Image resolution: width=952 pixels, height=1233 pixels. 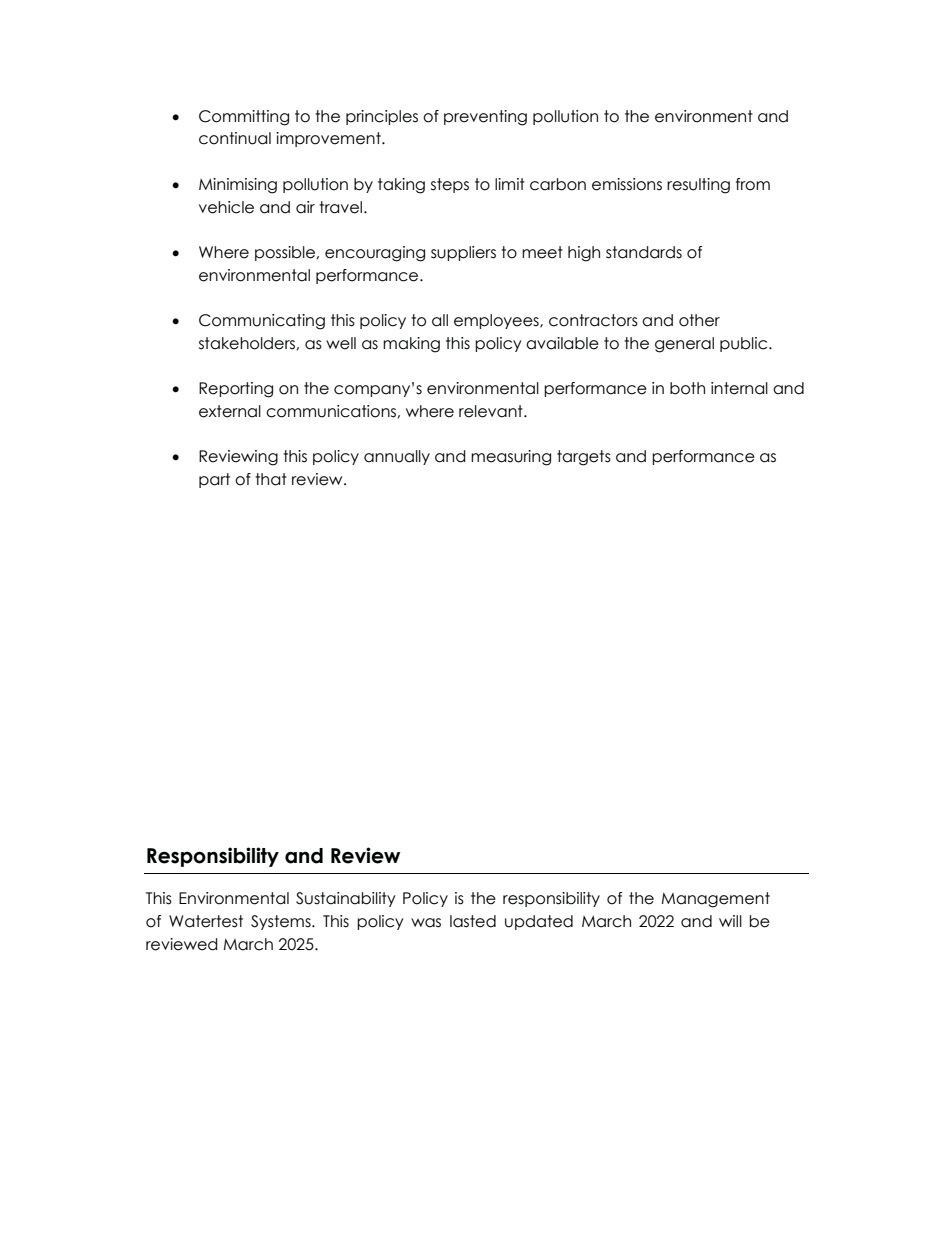 I want to click on continual, so click(x=235, y=138).
